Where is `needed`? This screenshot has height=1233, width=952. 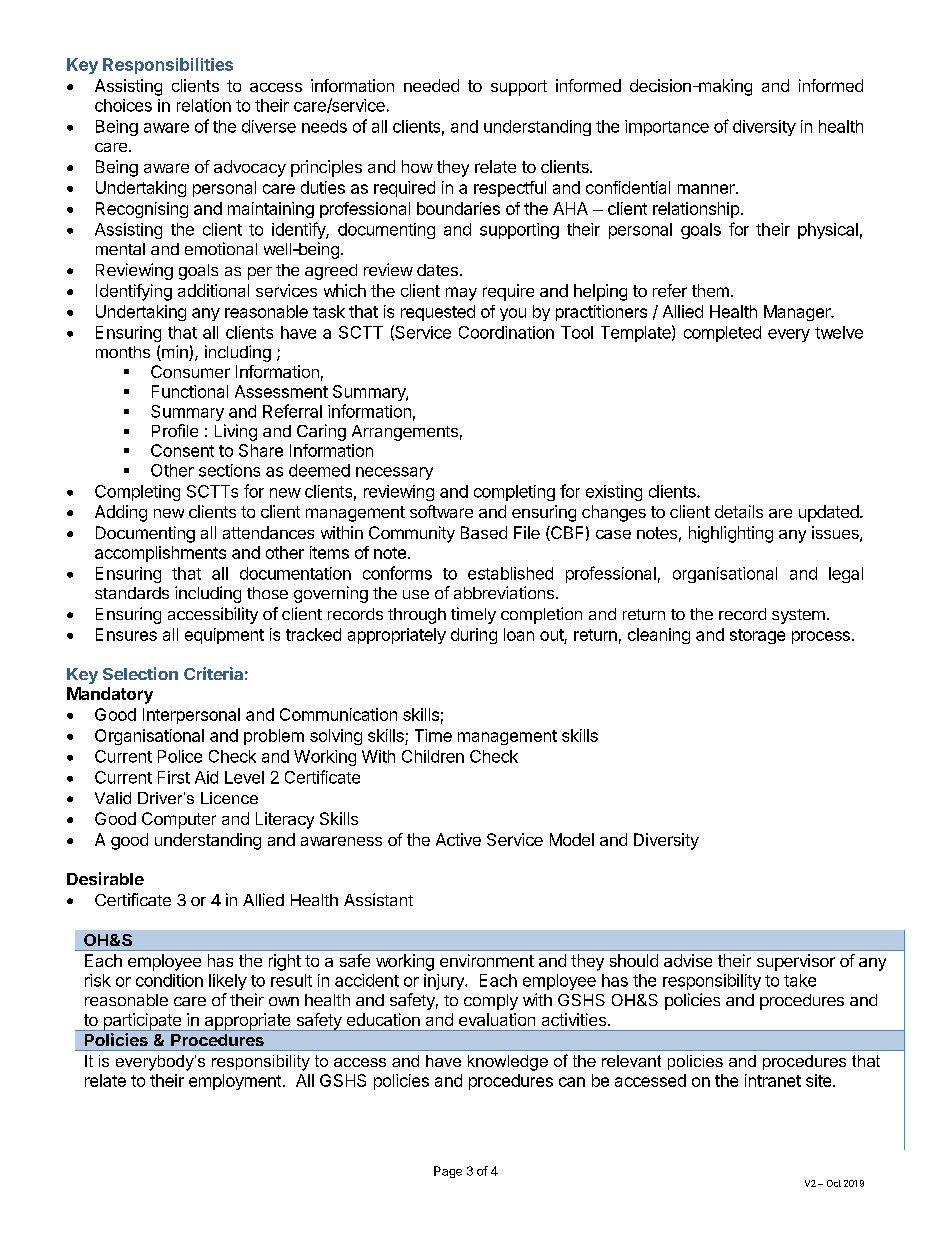 needed is located at coordinates (431, 85).
